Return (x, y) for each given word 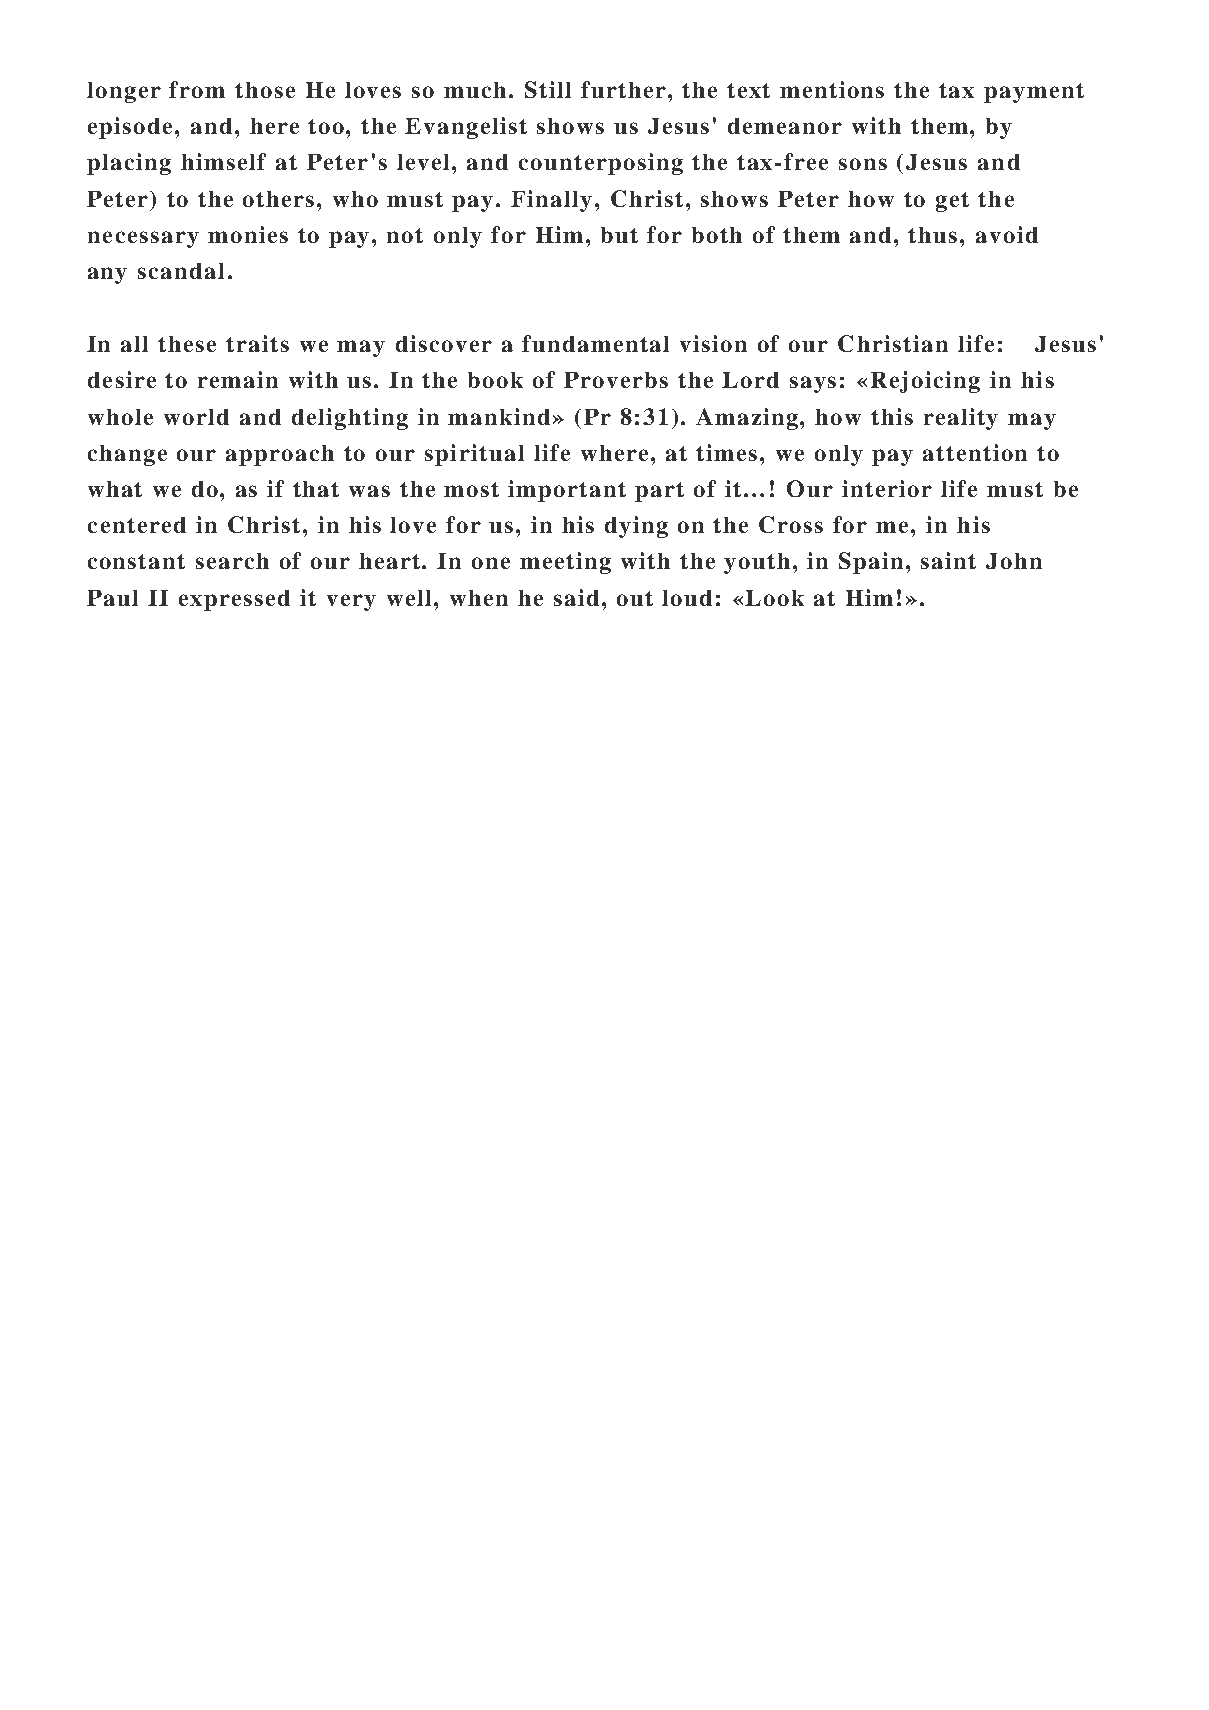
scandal (181, 271)
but (619, 235)
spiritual (474, 455)
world (196, 417)
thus (932, 235)
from (197, 89)
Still (548, 89)
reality (961, 419)
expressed (234, 600)
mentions (832, 89)
